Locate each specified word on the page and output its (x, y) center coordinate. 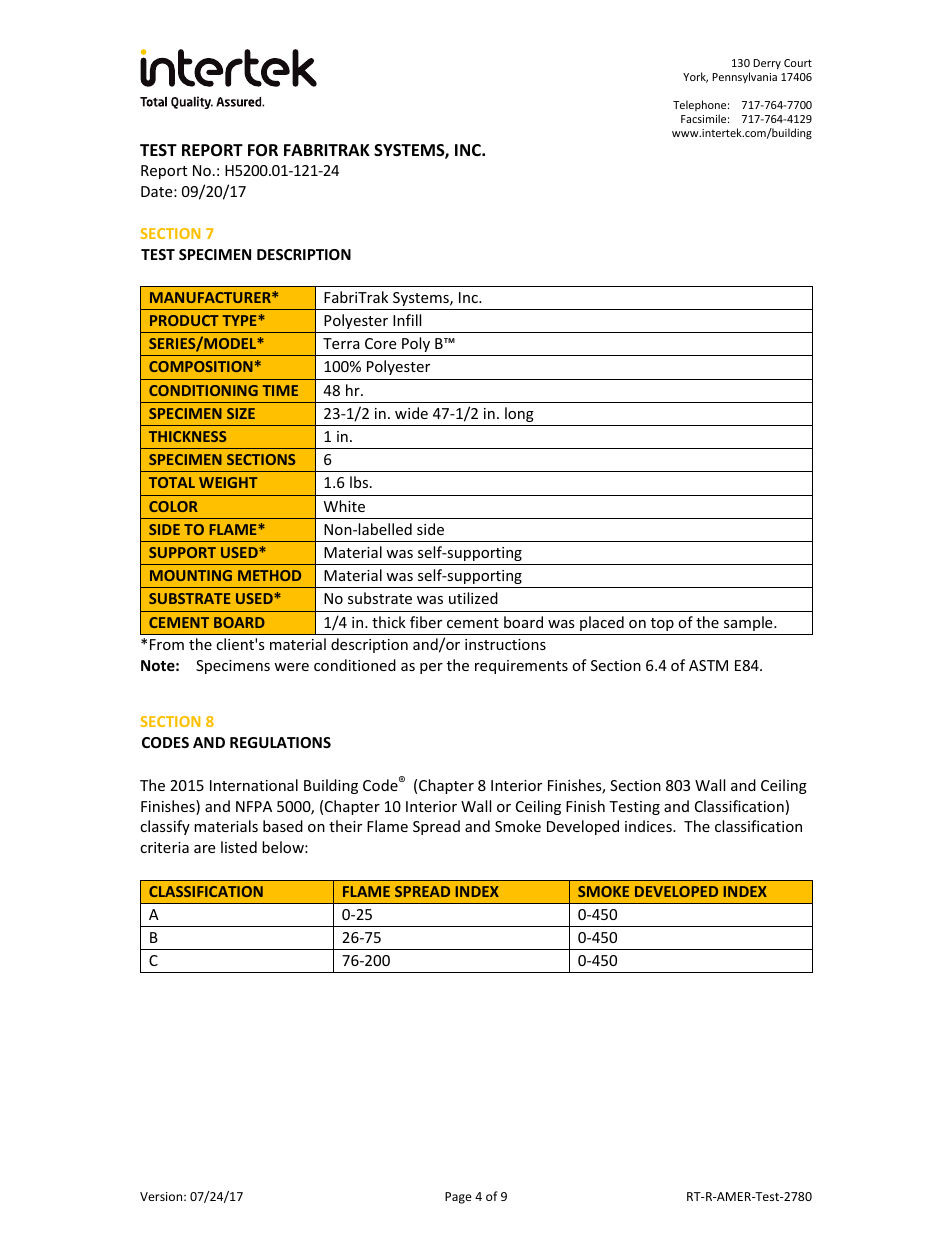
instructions (505, 644)
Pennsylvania (744, 77)
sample (749, 623)
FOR (263, 150)
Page (458, 1198)
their (345, 826)
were (291, 667)
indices (649, 826)
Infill (407, 320)
